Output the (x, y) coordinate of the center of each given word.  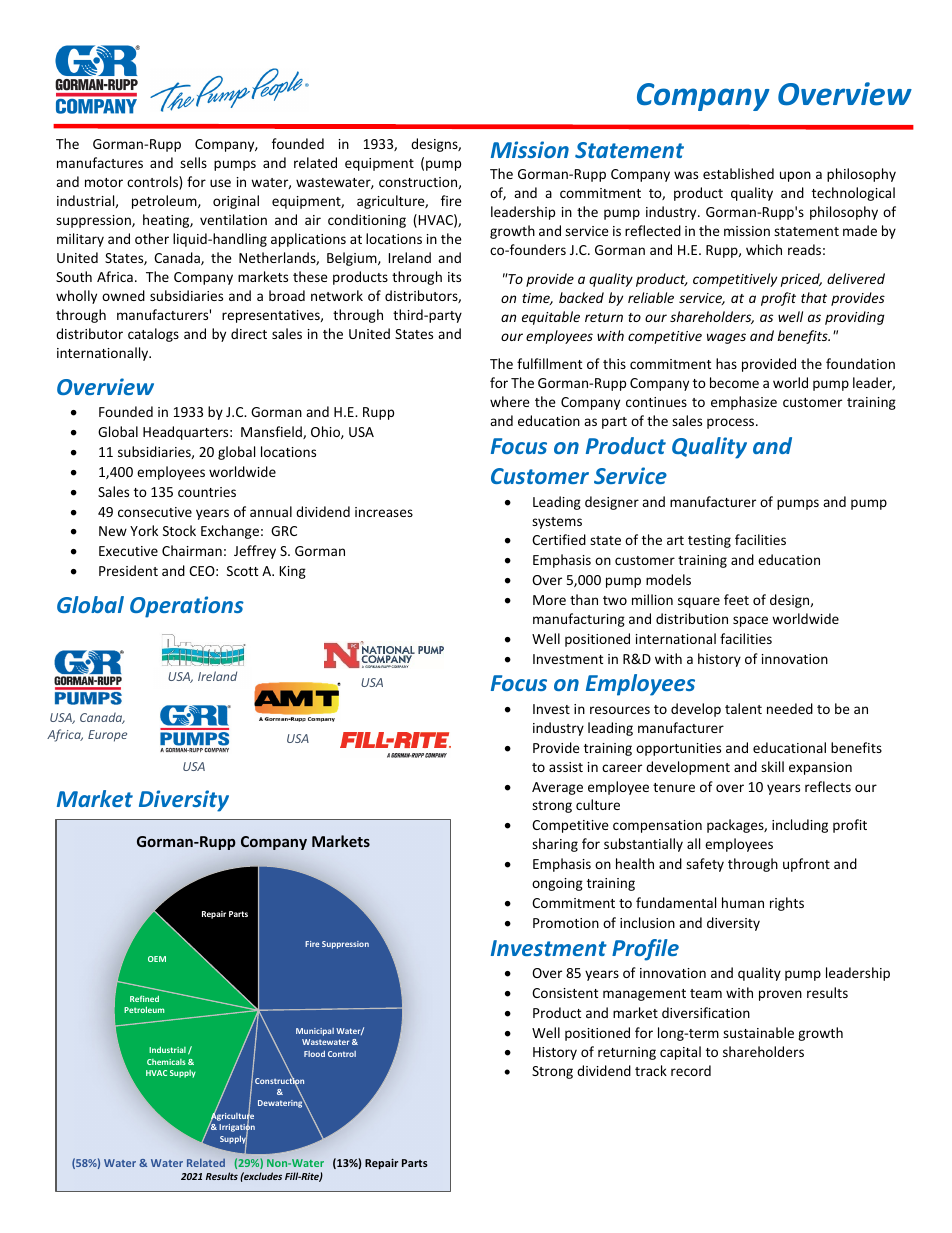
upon (795, 176)
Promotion (566, 923)
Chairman (192, 550)
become (734, 382)
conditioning (367, 221)
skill (772, 766)
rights (787, 904)
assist (566, 767)
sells (193, 162)
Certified (559, 539)
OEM (157, 959)
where (510, 401)
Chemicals (166, 1062)
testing (709, 541)
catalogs (153, 335)
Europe (107, 736)
